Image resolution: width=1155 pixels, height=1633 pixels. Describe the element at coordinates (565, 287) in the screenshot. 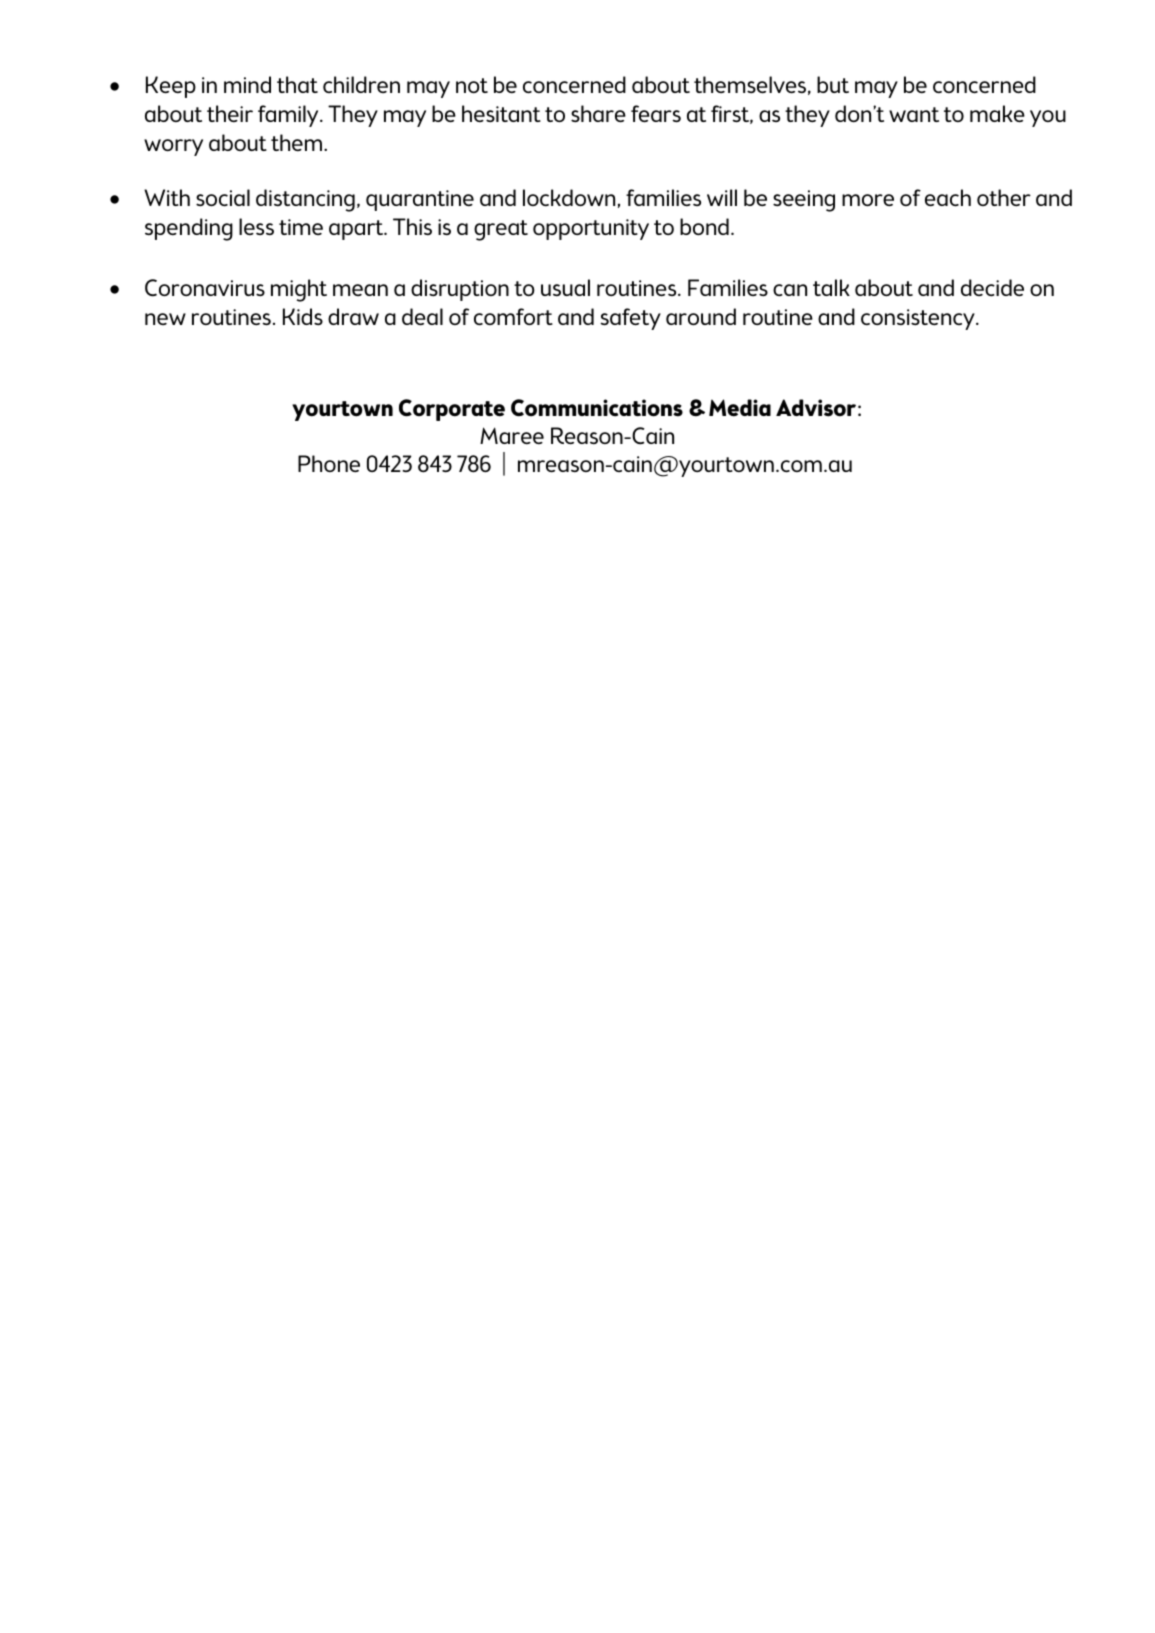

I see `usual` at that location.
